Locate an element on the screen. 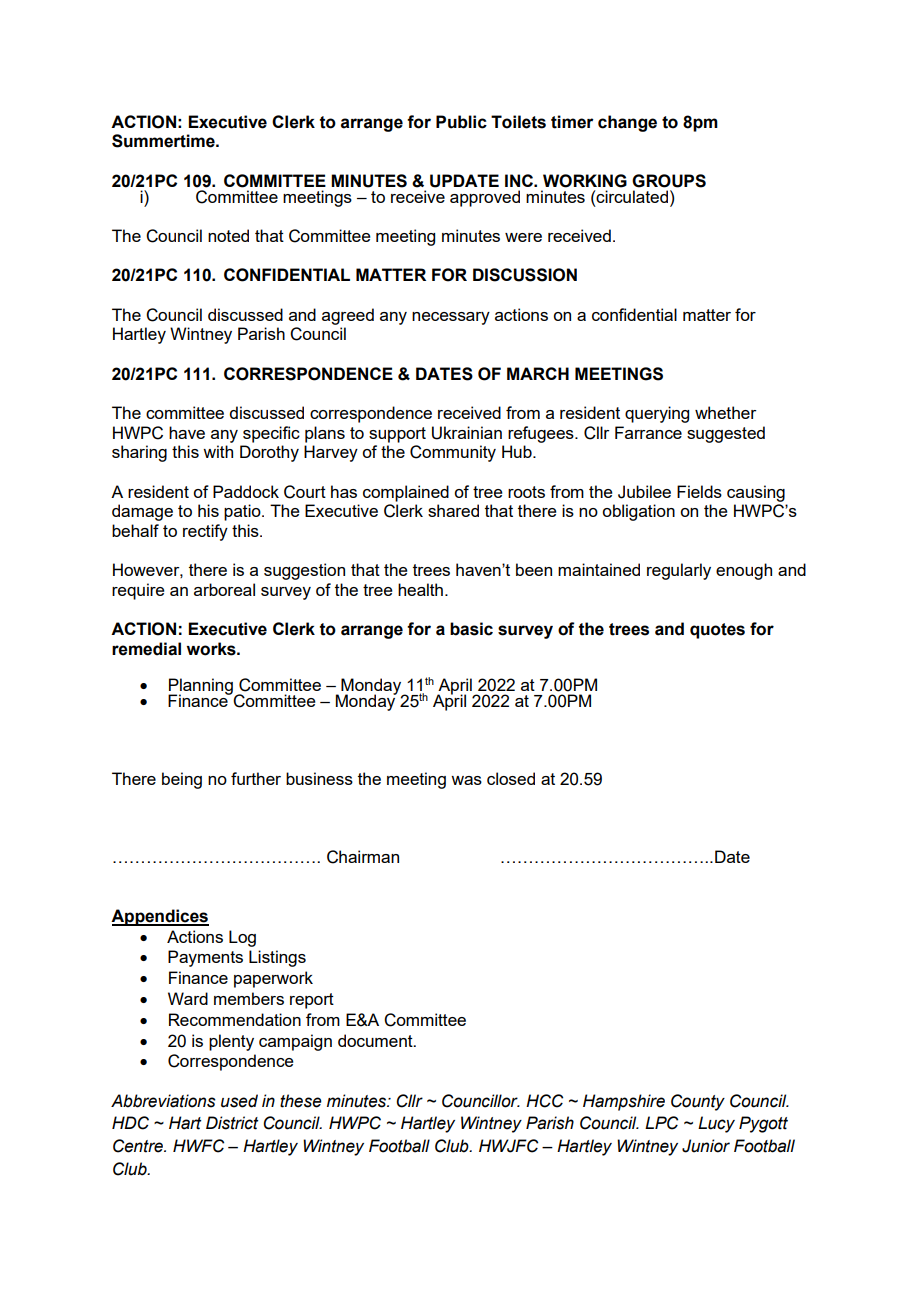 Image resolution: width=924 pixels, height=1308 pixels. Public is located at coordinates (461, 122).
